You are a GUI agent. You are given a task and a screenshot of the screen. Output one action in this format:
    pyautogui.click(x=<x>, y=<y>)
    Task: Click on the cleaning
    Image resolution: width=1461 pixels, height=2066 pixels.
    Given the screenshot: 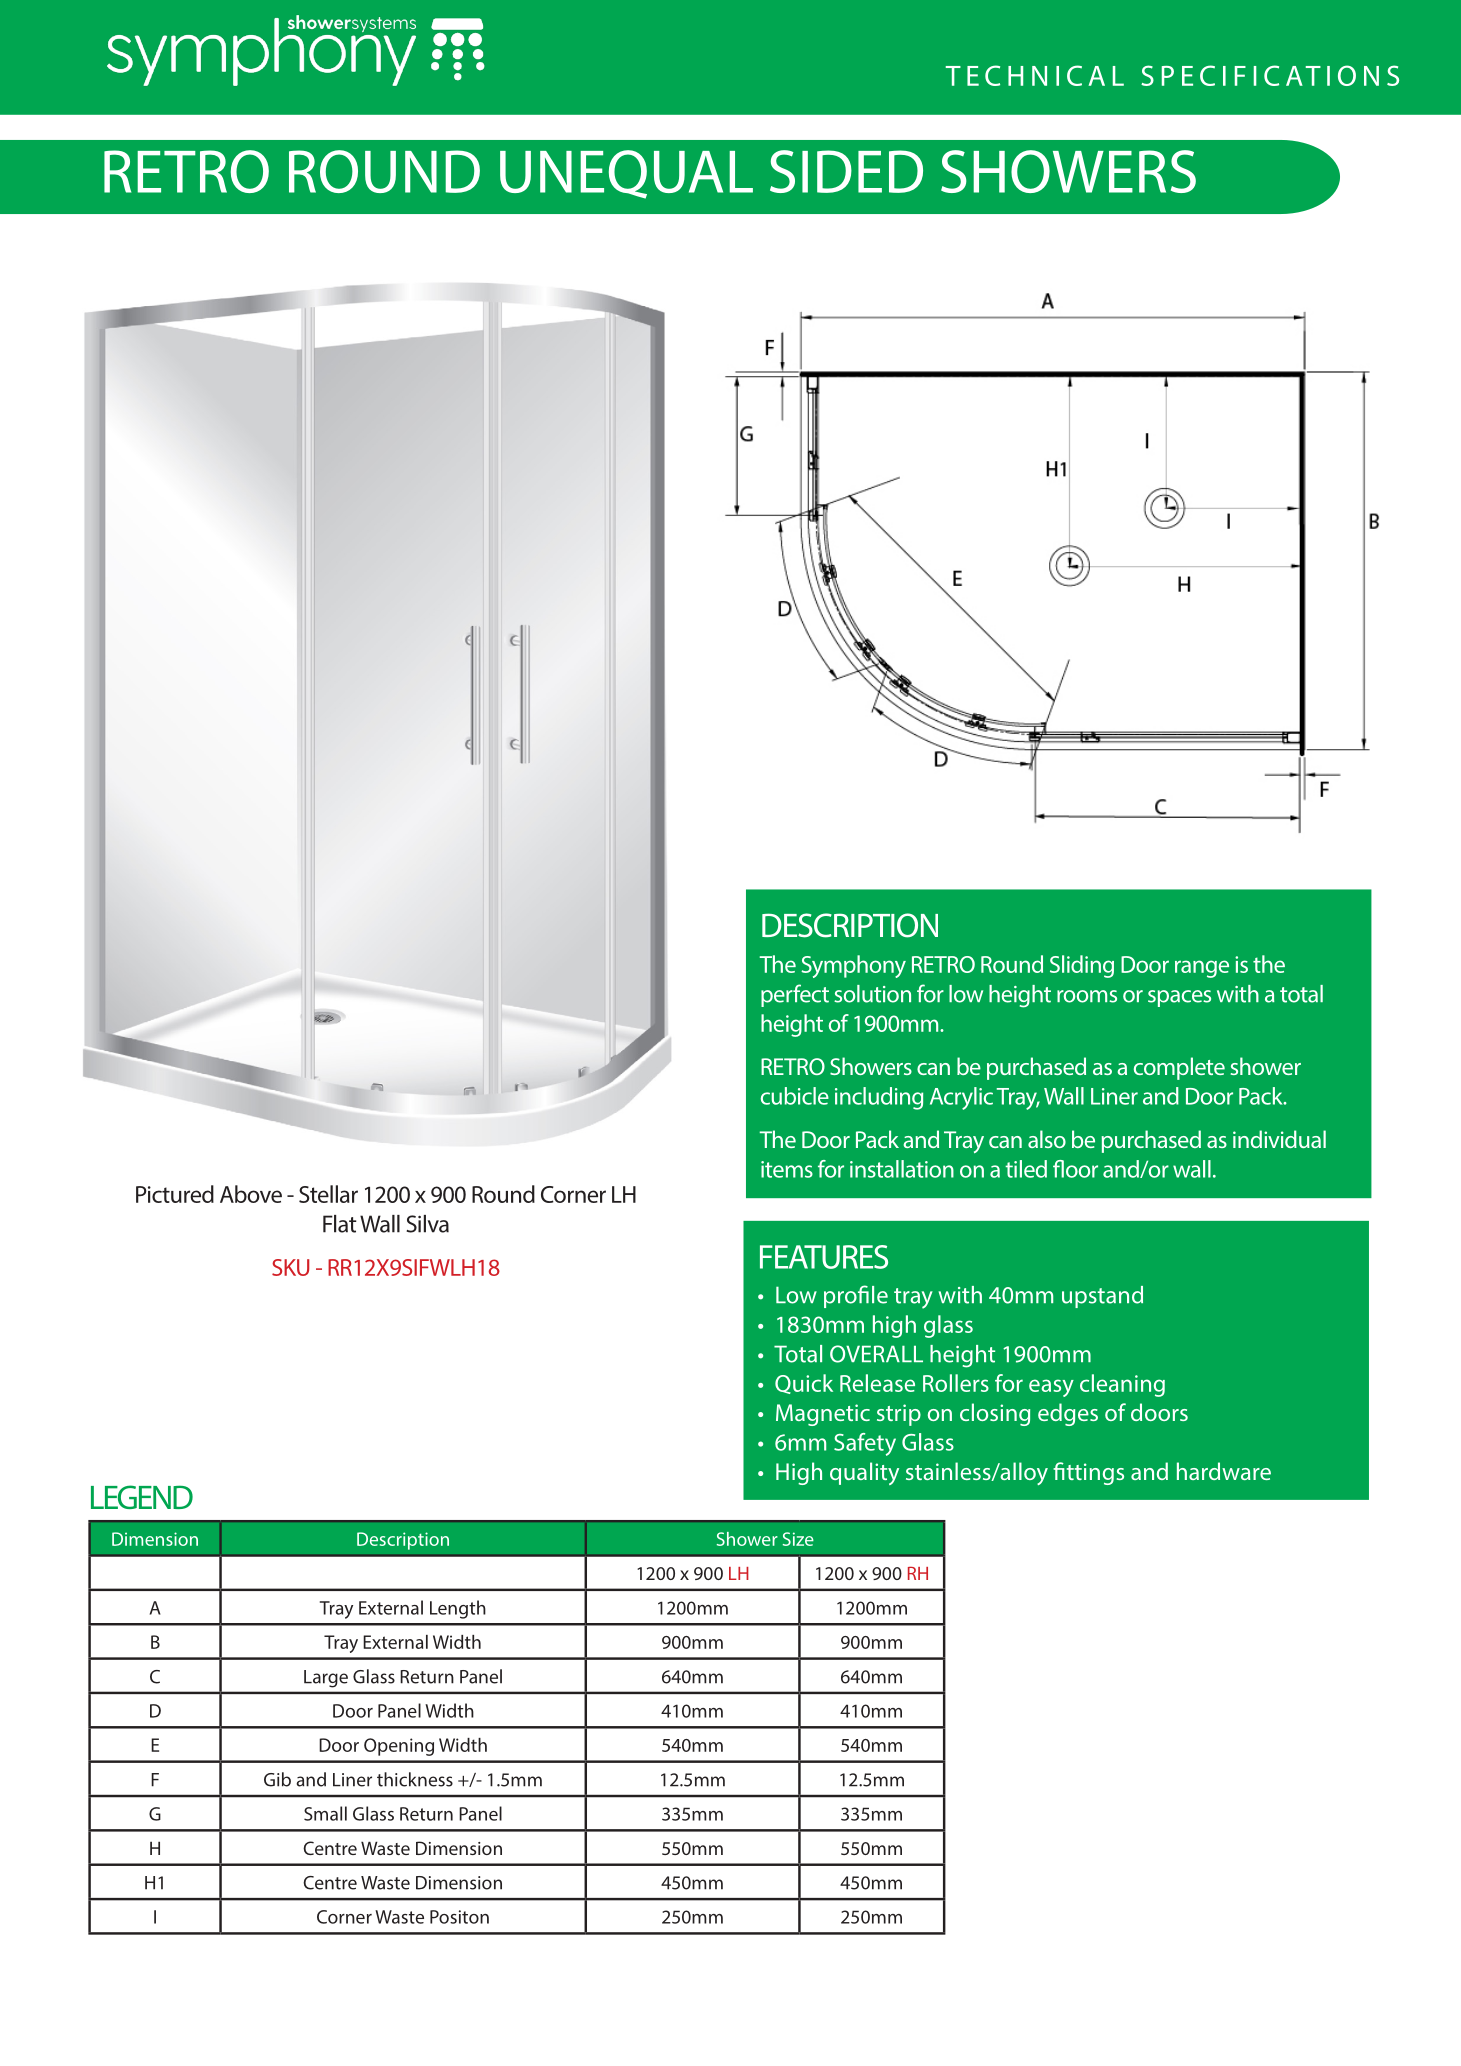 What is the action you would take?
    pyautogui.click(x=1122, y=1385)
